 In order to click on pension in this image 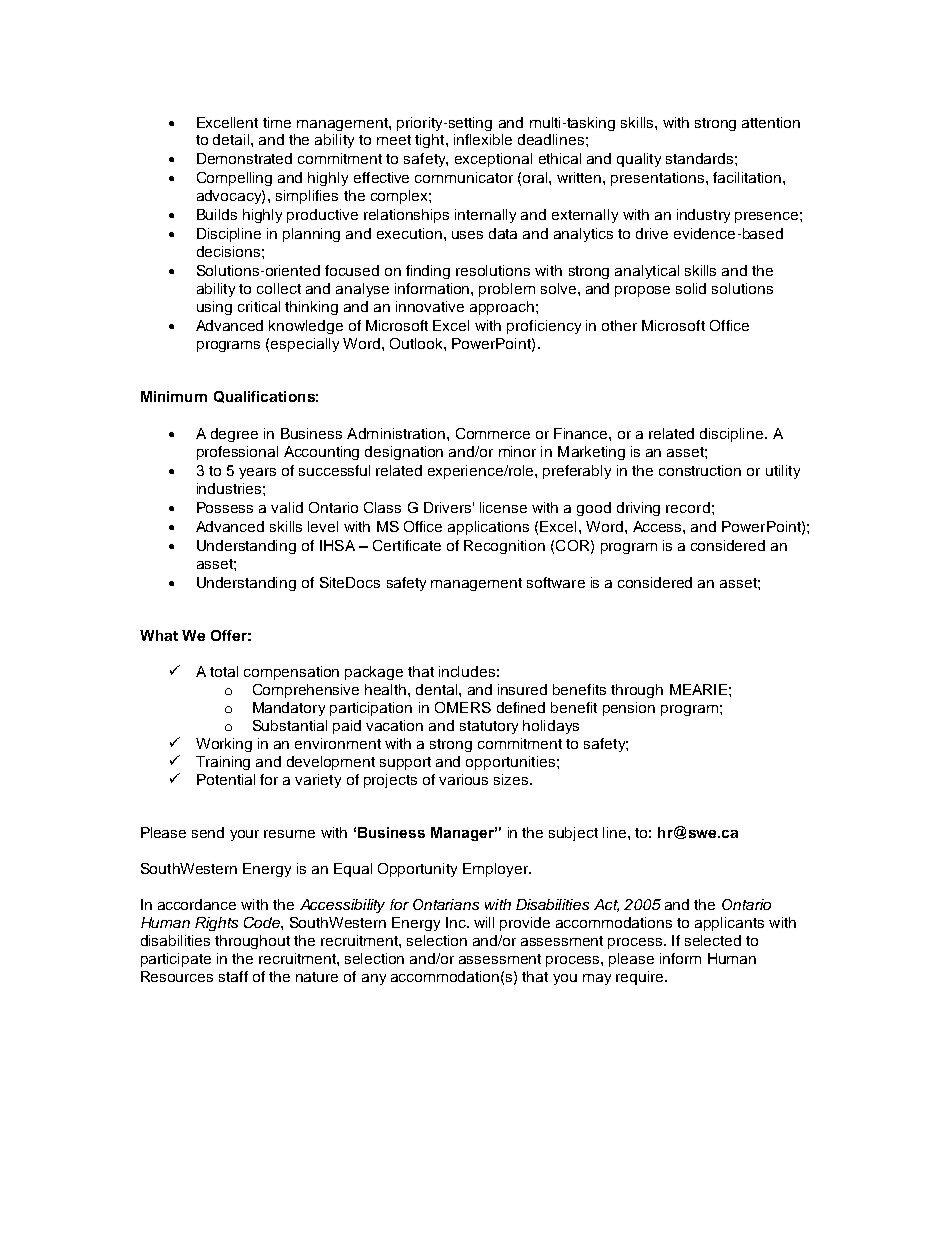, I will do `click(629, 709)`.
